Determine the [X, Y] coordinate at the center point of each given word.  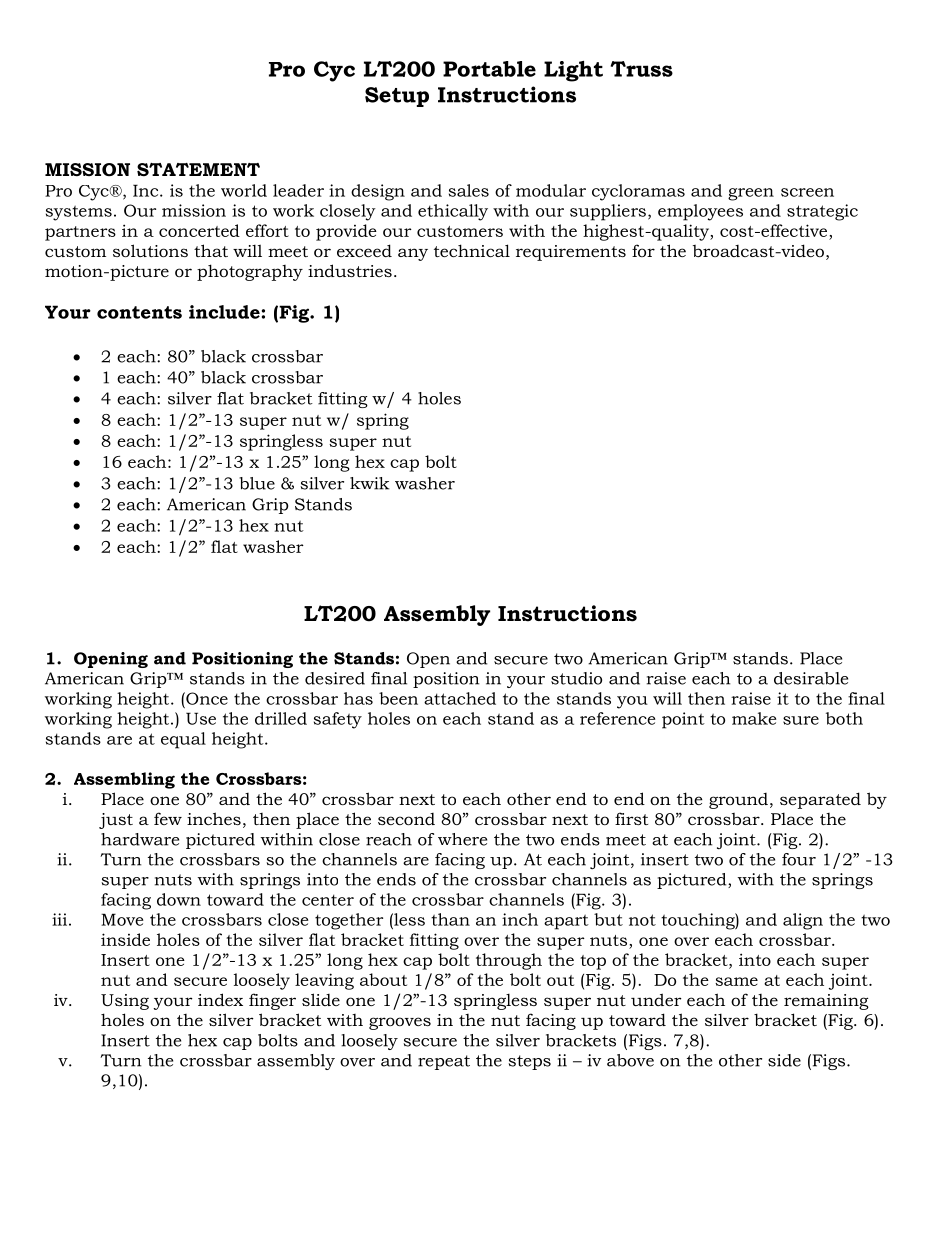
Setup [397, 97]
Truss [642, 69]
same [736, 981]
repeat [444, 1062]
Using [125, 1002]
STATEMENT [198, 169]
